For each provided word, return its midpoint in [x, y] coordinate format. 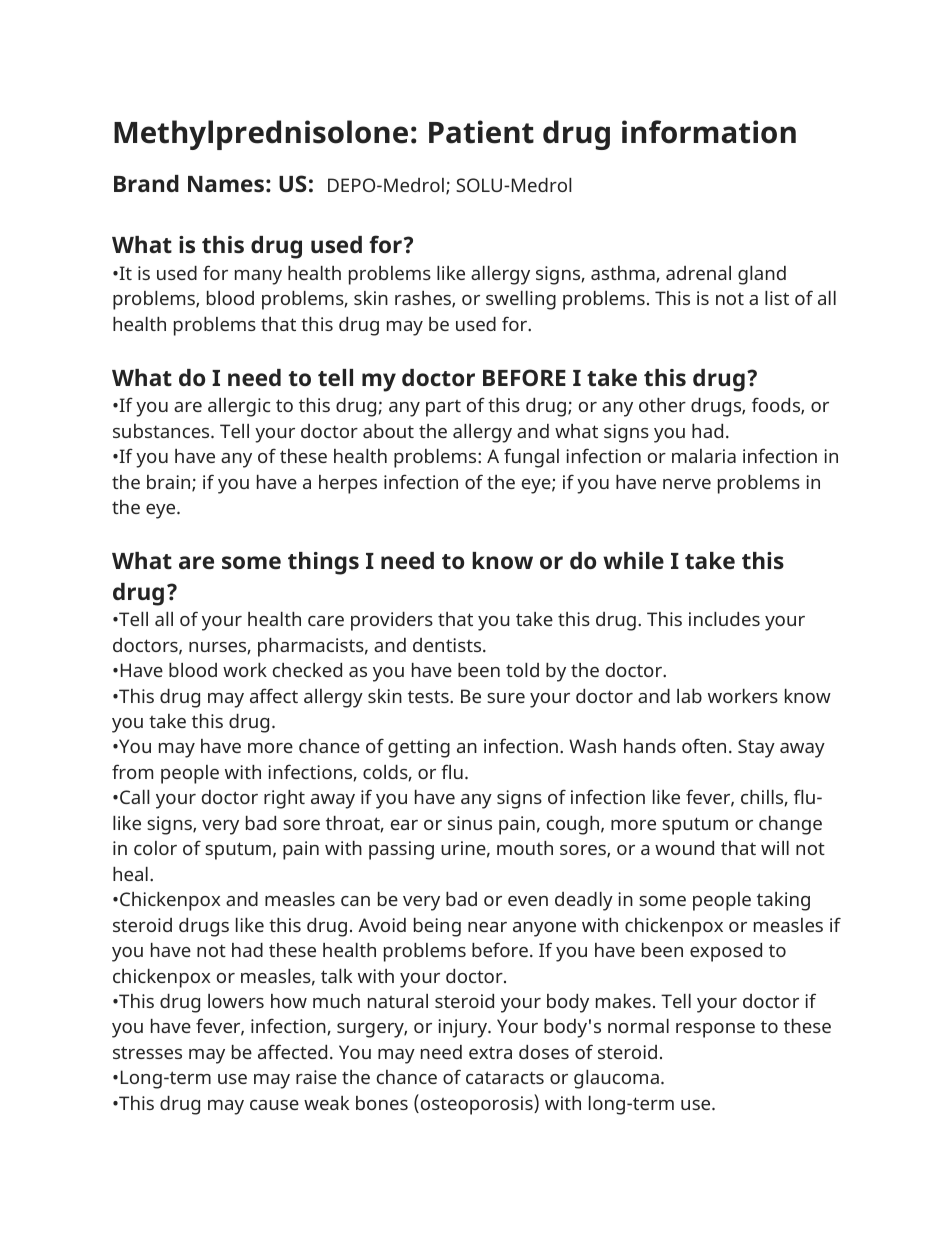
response [715, 1030]
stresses [147, 1052]
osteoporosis [478, 1104]
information [709, 132]
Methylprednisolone [261, 135]
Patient [481, 132]
